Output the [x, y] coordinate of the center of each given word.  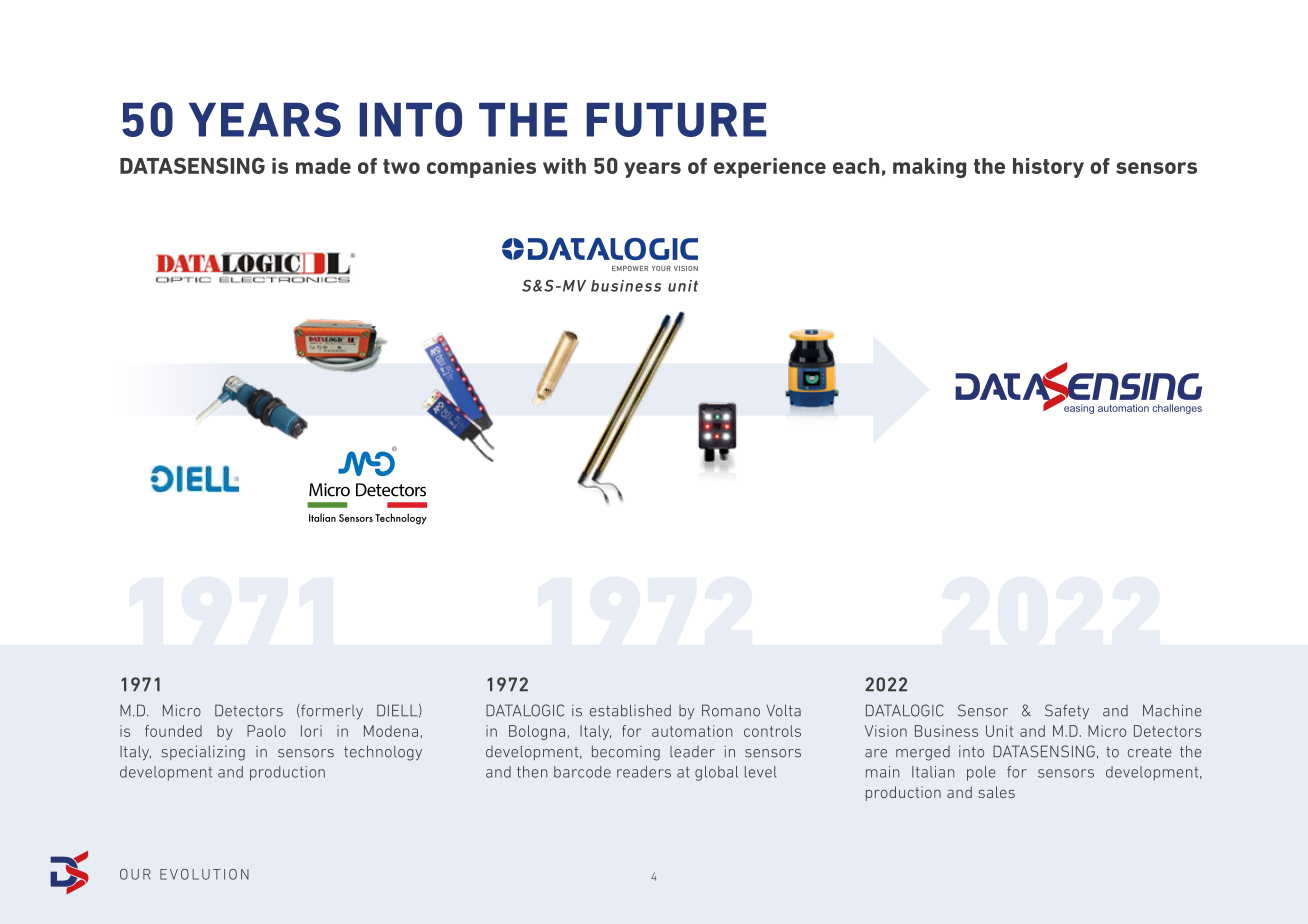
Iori [311, 731]
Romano [731, 710]
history [1048, 168]
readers [644, 772]
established [630, 710]
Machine [1172, 710]
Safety [1067, 712]
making [929, 168]
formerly [331, 712]
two [401, 166]
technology [383, 753]
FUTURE [676, 119]
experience [770, 168]
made [323, 166]
